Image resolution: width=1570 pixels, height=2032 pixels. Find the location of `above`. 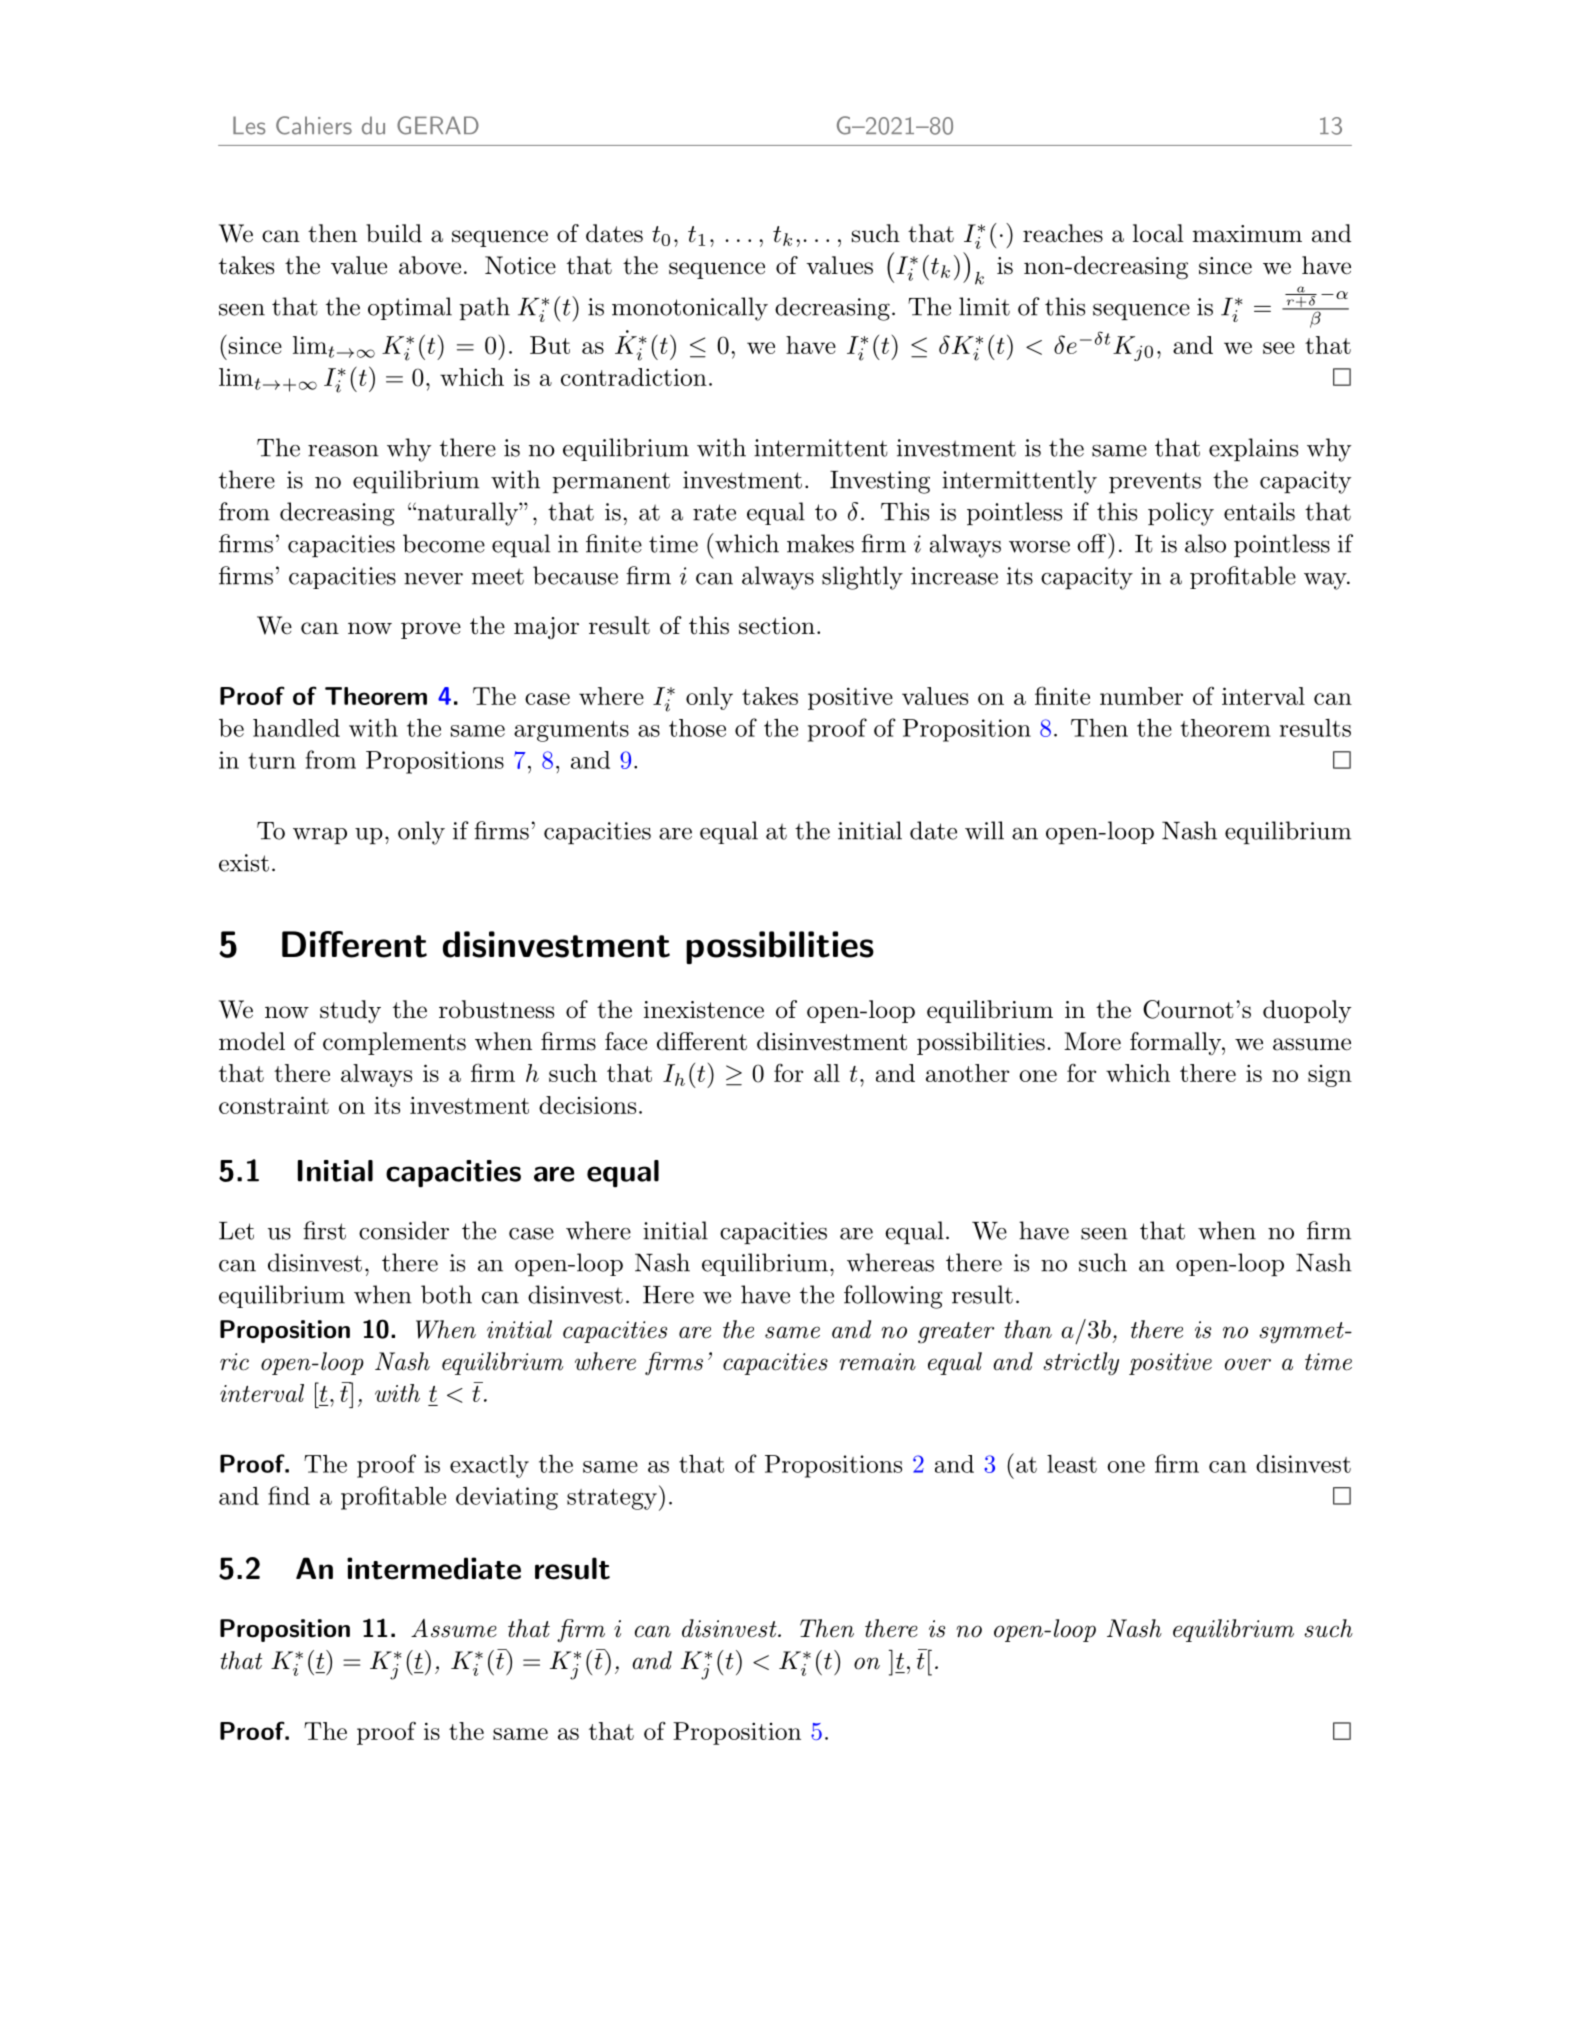

above is located at coordinates (430, 265).
